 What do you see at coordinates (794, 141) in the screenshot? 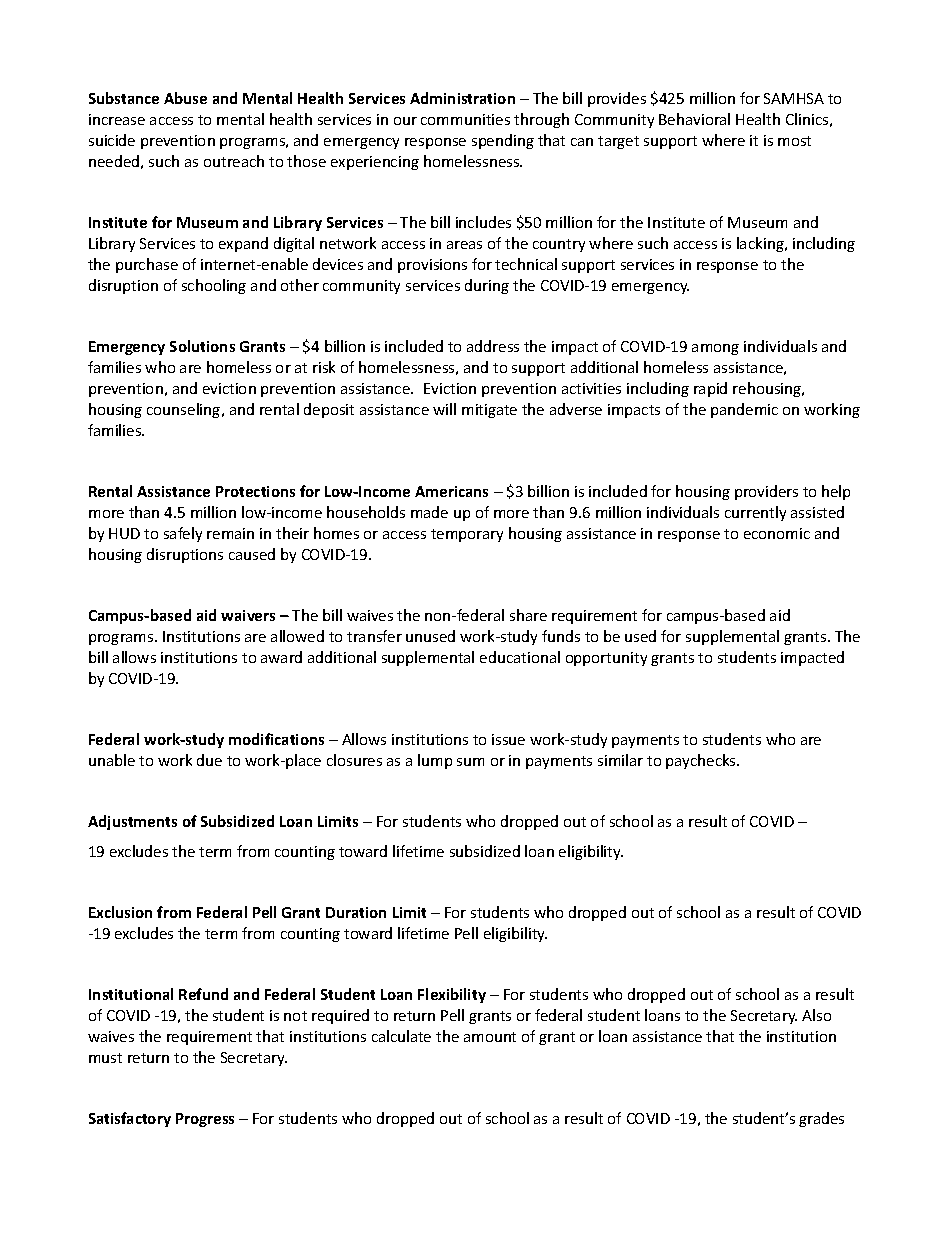
I see `most` at bounding box center [794, 141].
